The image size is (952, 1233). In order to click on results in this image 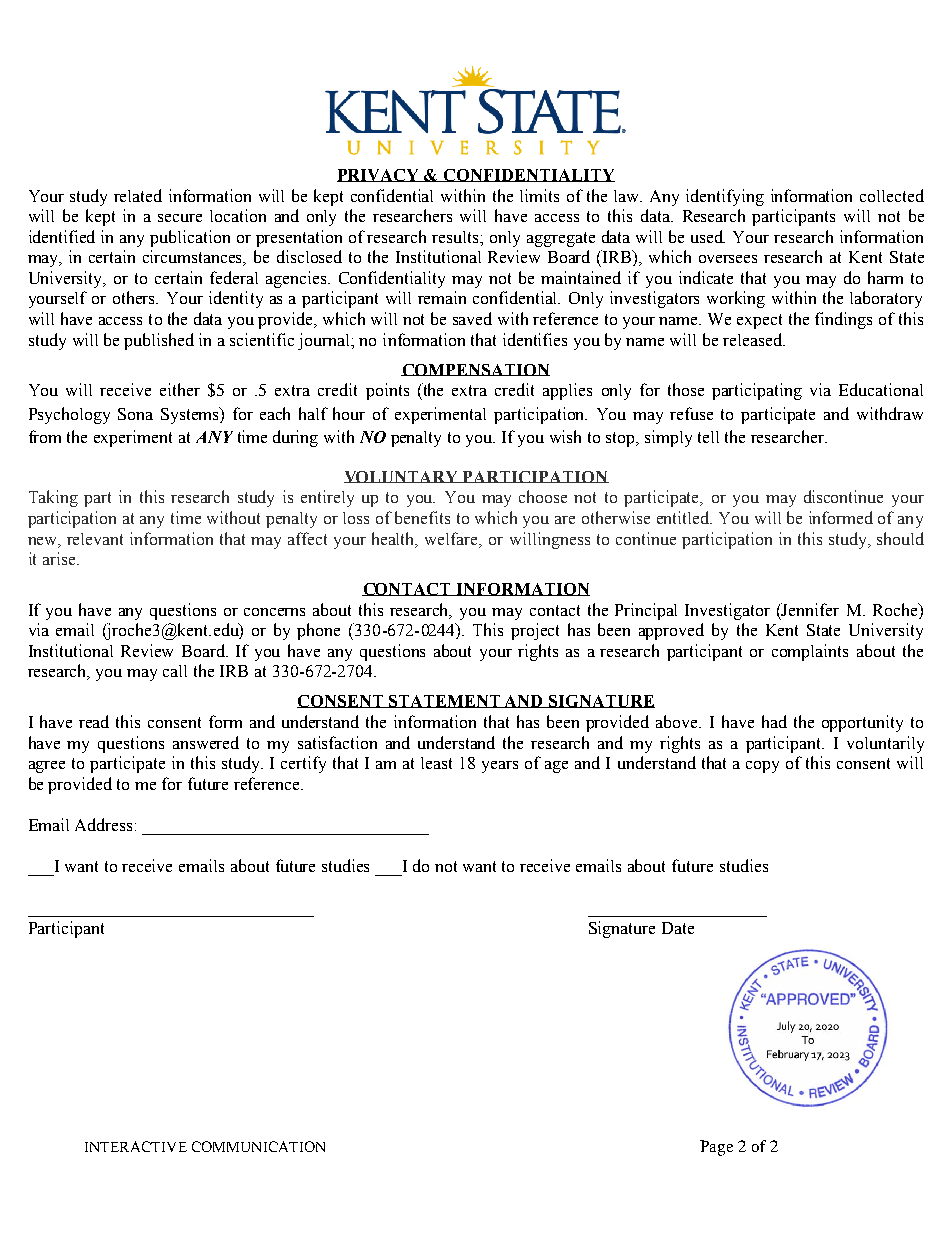, I will do `click(457, 237)`.
